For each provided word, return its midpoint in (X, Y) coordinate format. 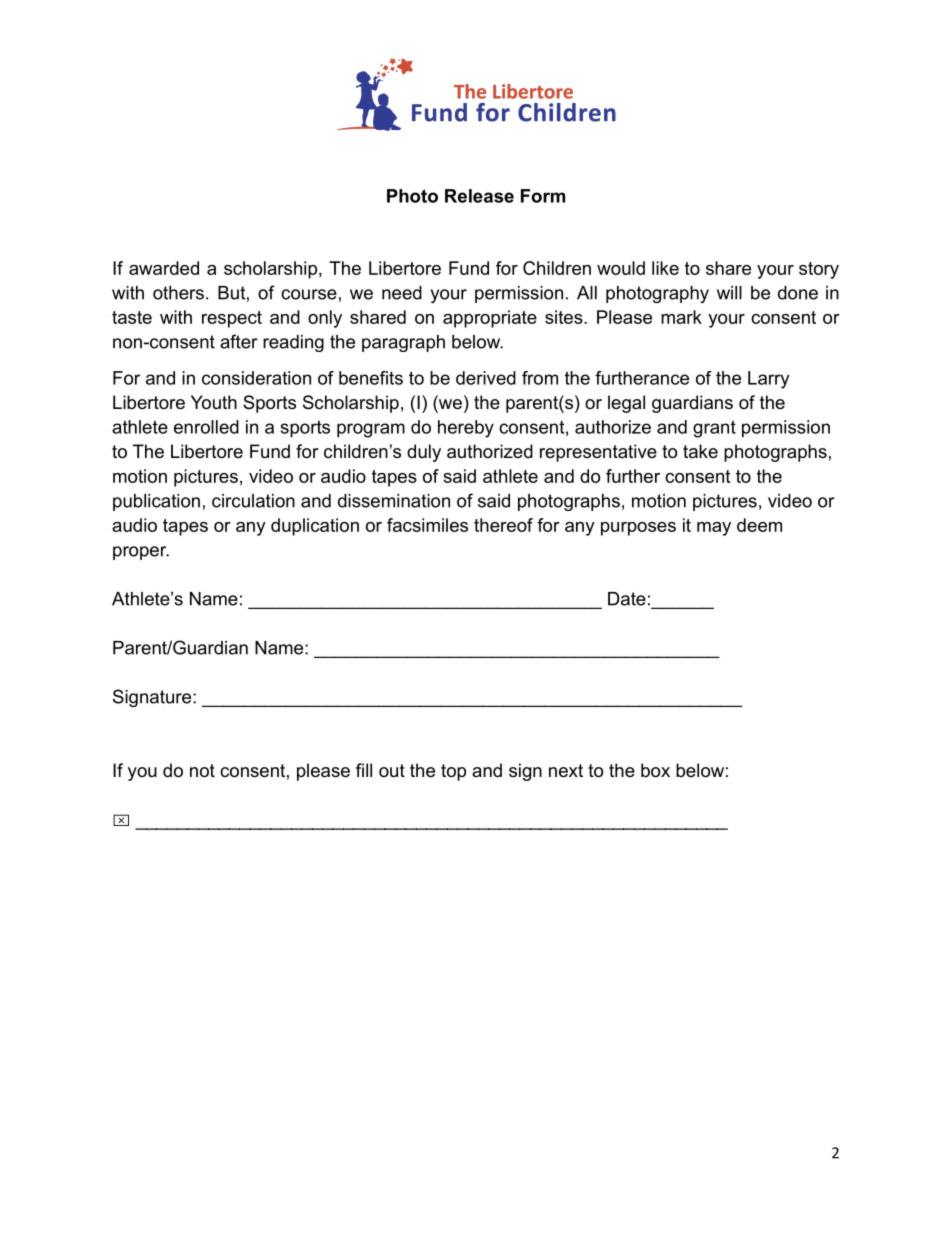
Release (479, 196)
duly (424, 453)
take (700, 451)
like (665, 268)
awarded (164, 268)
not (202, 771)
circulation (253, 501)
